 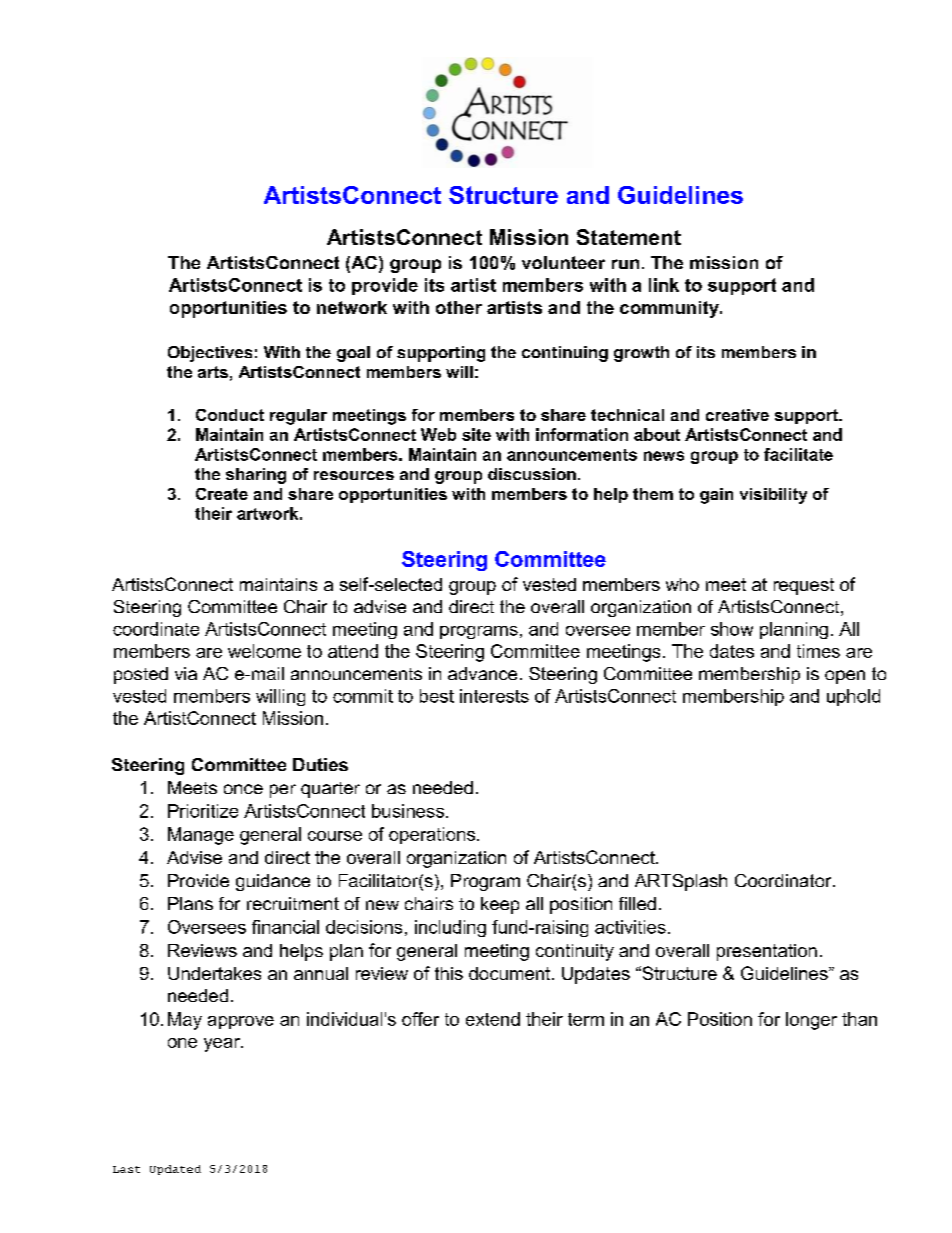 I want to click on facilitate, so click(x=798, y=454).
